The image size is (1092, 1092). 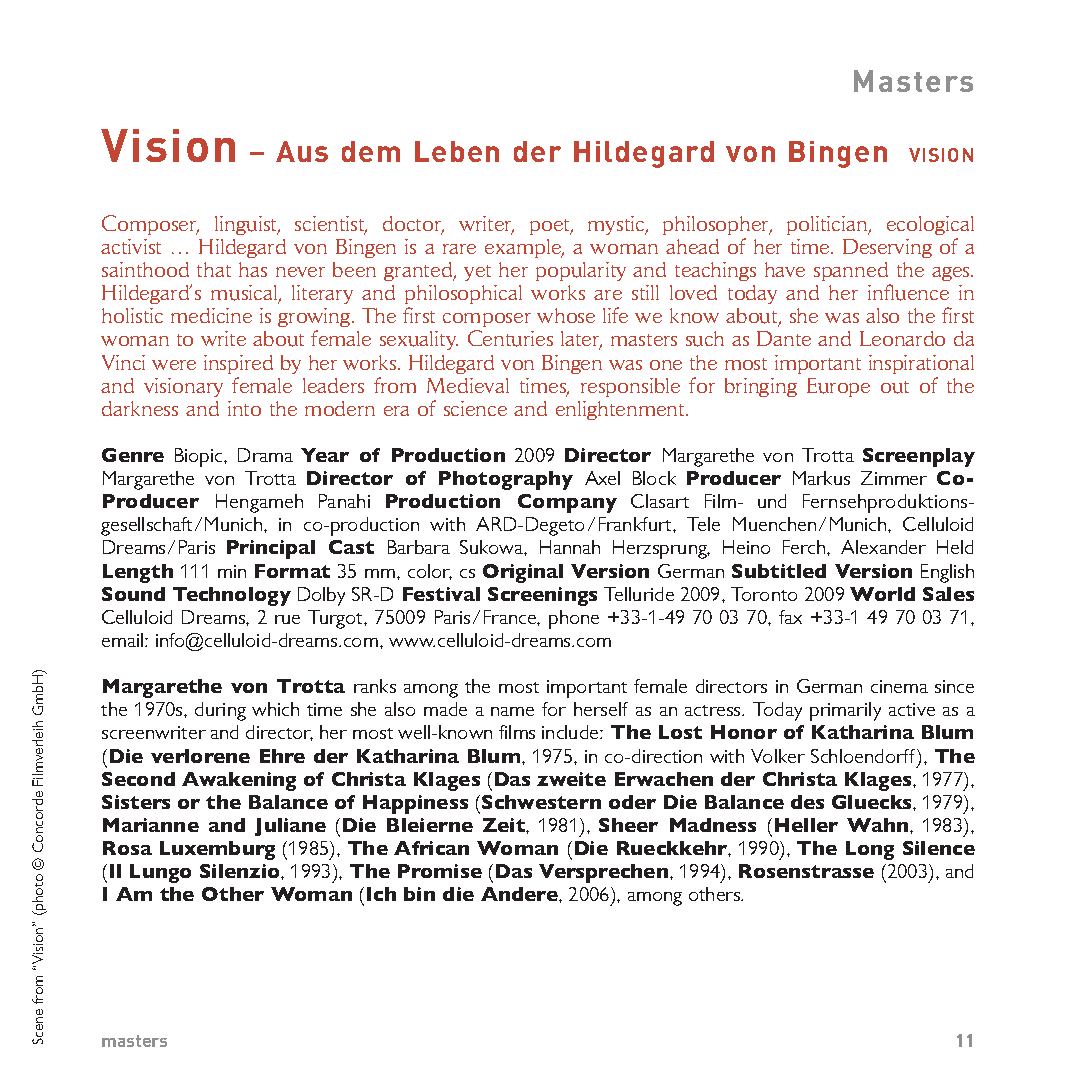 What do you see at coordinates (271, 549) in the image?
I see `Principal` at bounding box center [271, 549].
